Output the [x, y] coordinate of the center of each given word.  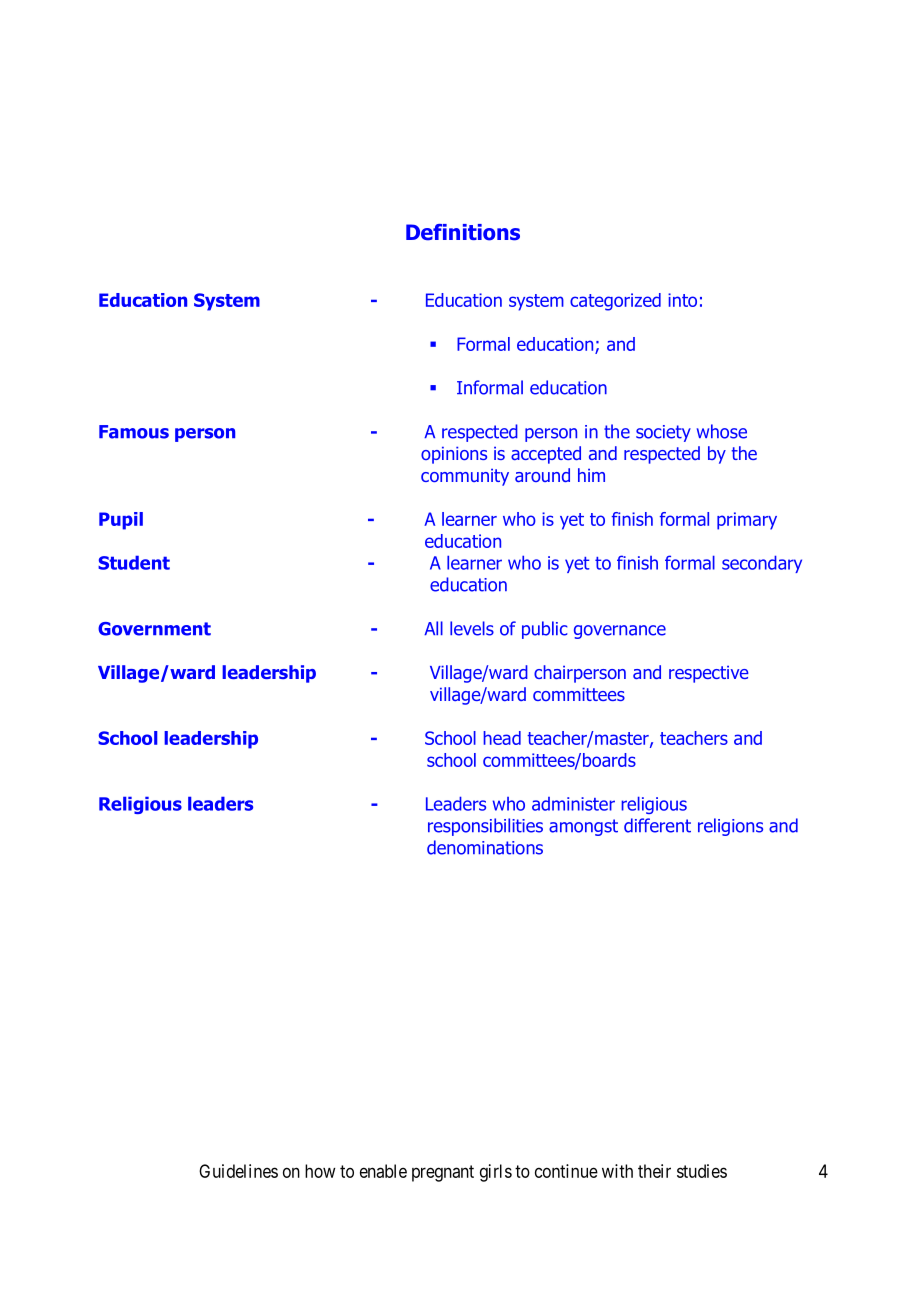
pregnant [443, 1173]
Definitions [463, 232]
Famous [134, 432]
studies [702, 1171]
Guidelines [238, 1171]
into [682, 300]
